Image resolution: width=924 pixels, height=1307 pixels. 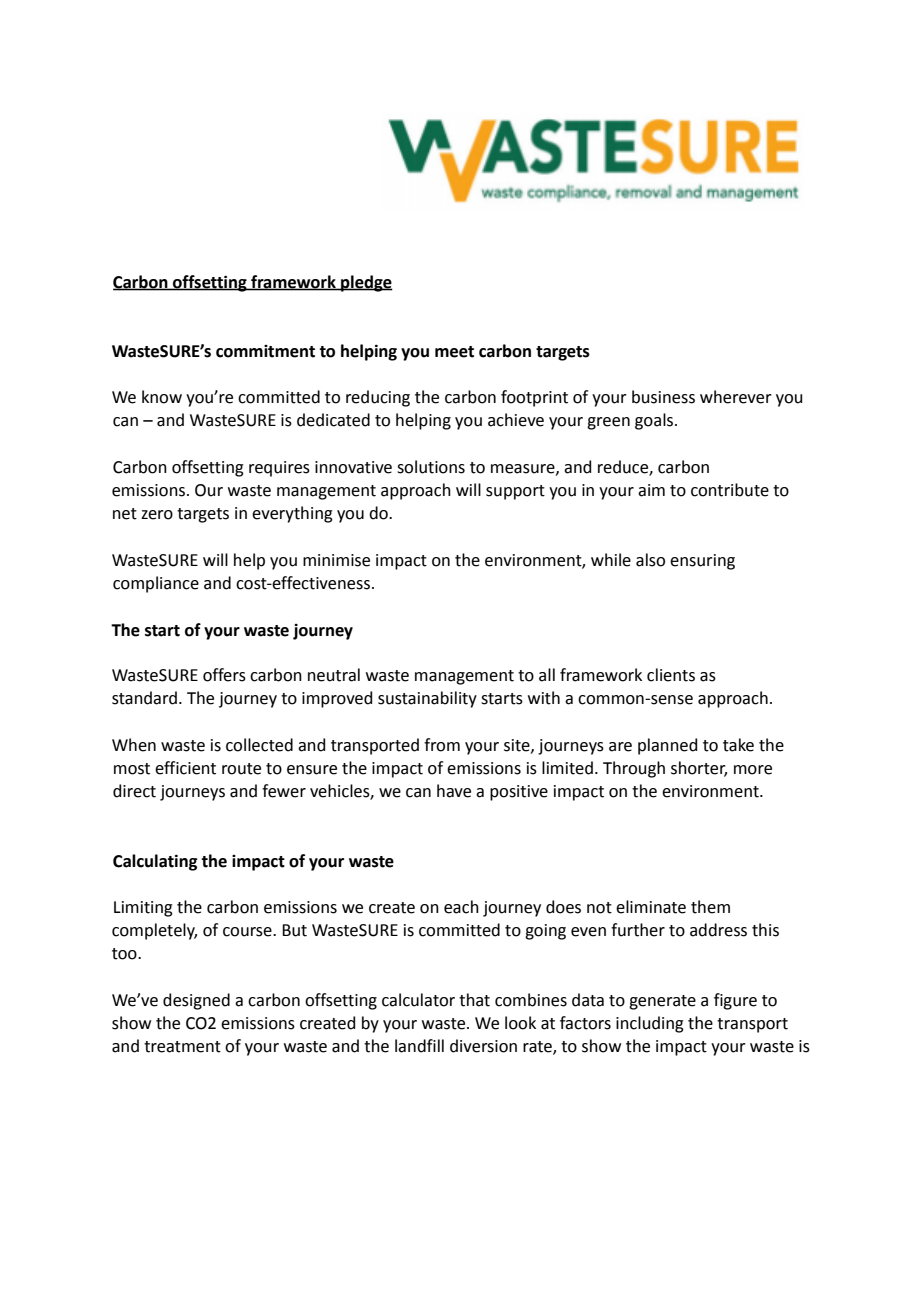 What do you see at coordinates (454, 352) in the screenshot?
I see `meet` at bounding box center [454, 352].
